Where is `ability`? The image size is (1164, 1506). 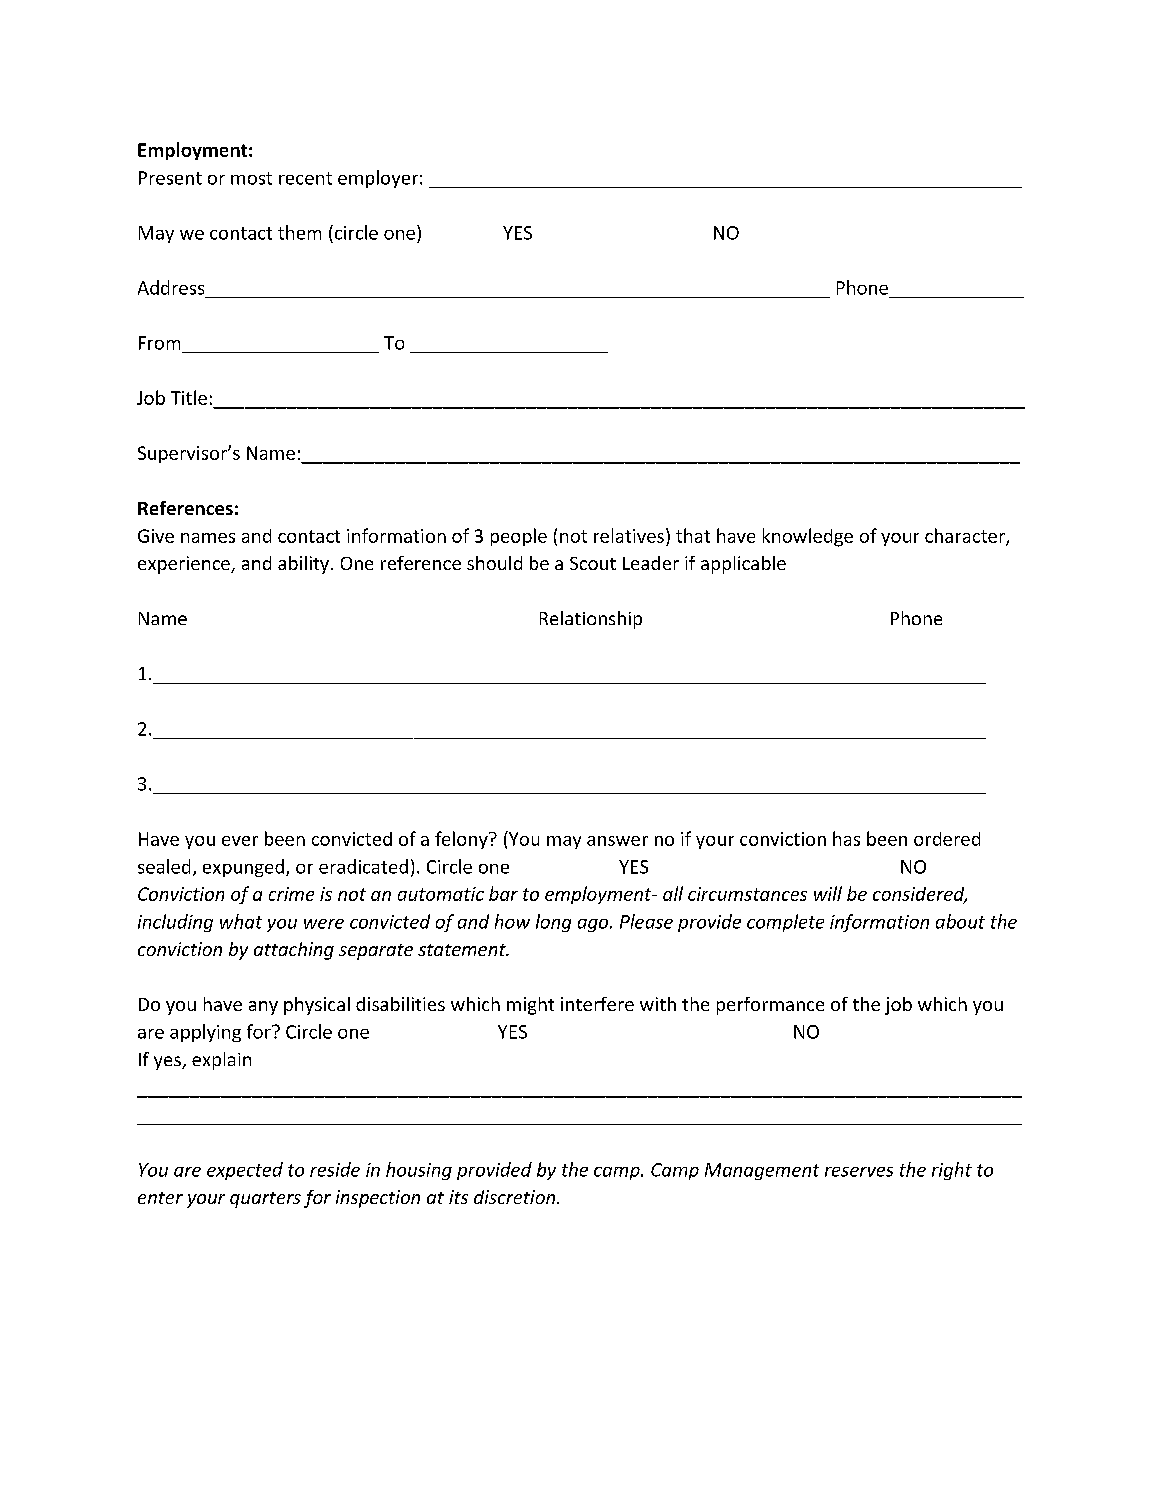 ability is located at coordinates (303, 565).
